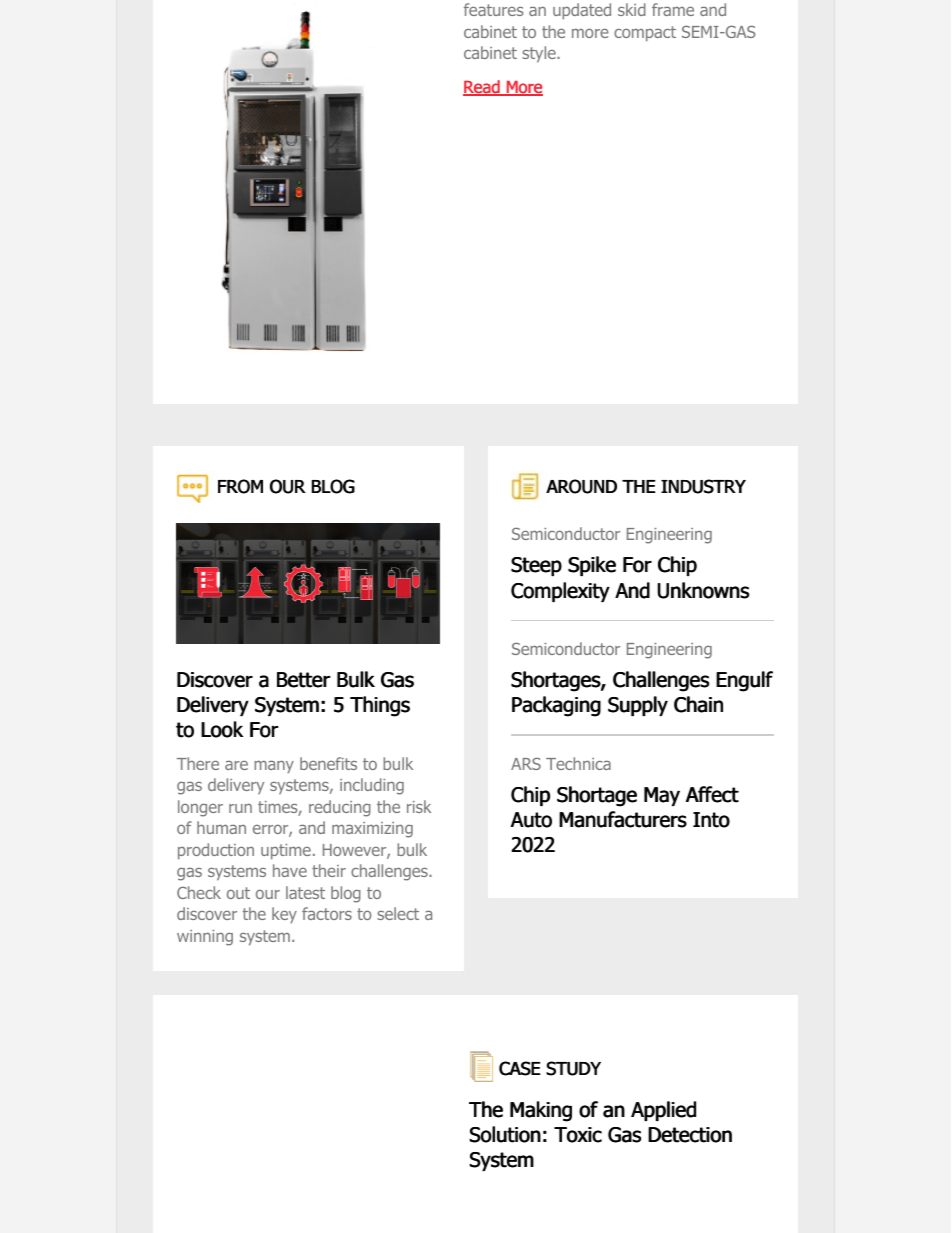  What do you see at coordinates (493, 9) in the screenshot?
I see `features` at bounding box center [493, 9].
